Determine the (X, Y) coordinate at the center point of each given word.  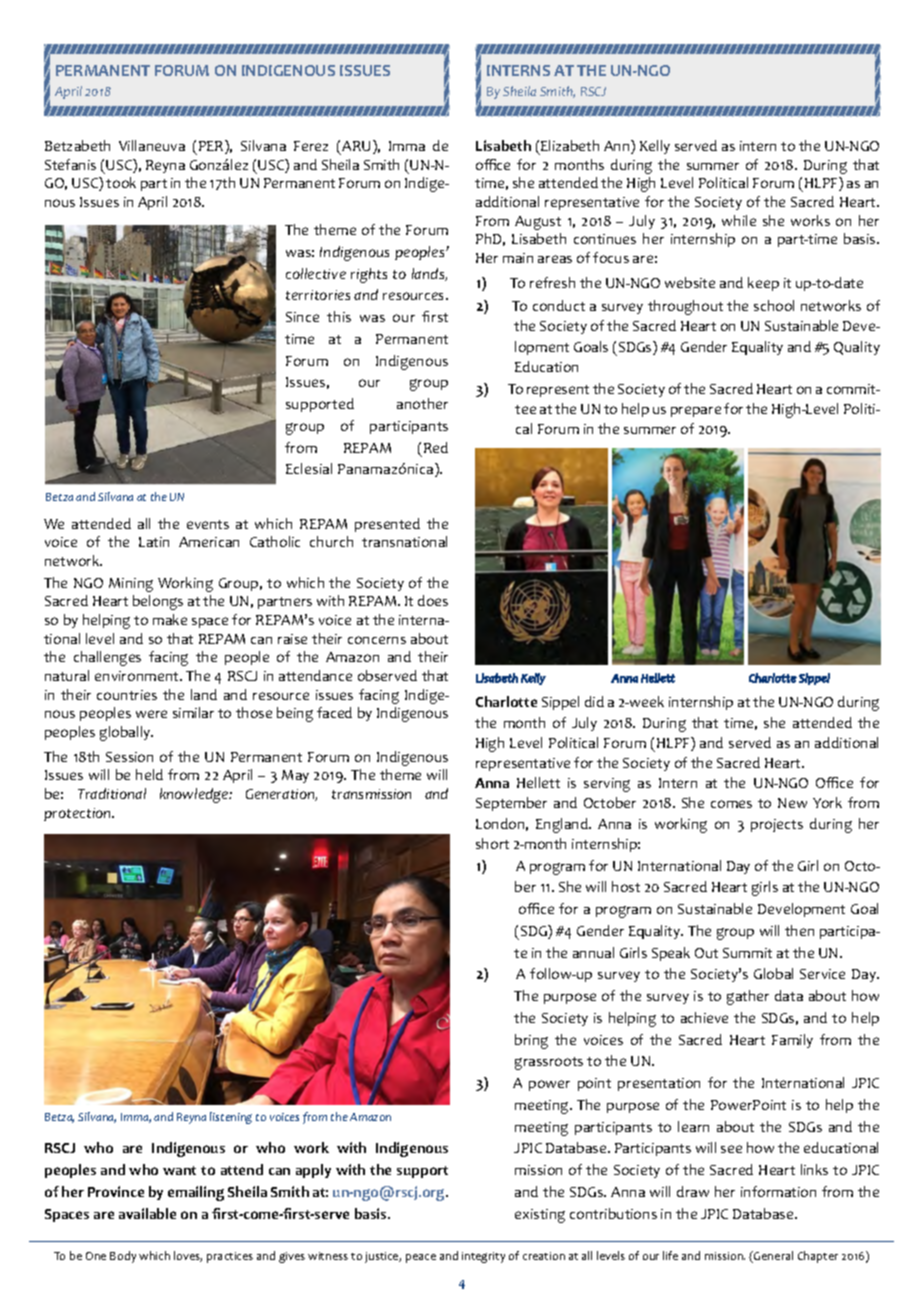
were (151, 714)
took (121, 182)
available (147, 1213)
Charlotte (506, 701)
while (739, 220)
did (594, 701)
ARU (356, 146)
